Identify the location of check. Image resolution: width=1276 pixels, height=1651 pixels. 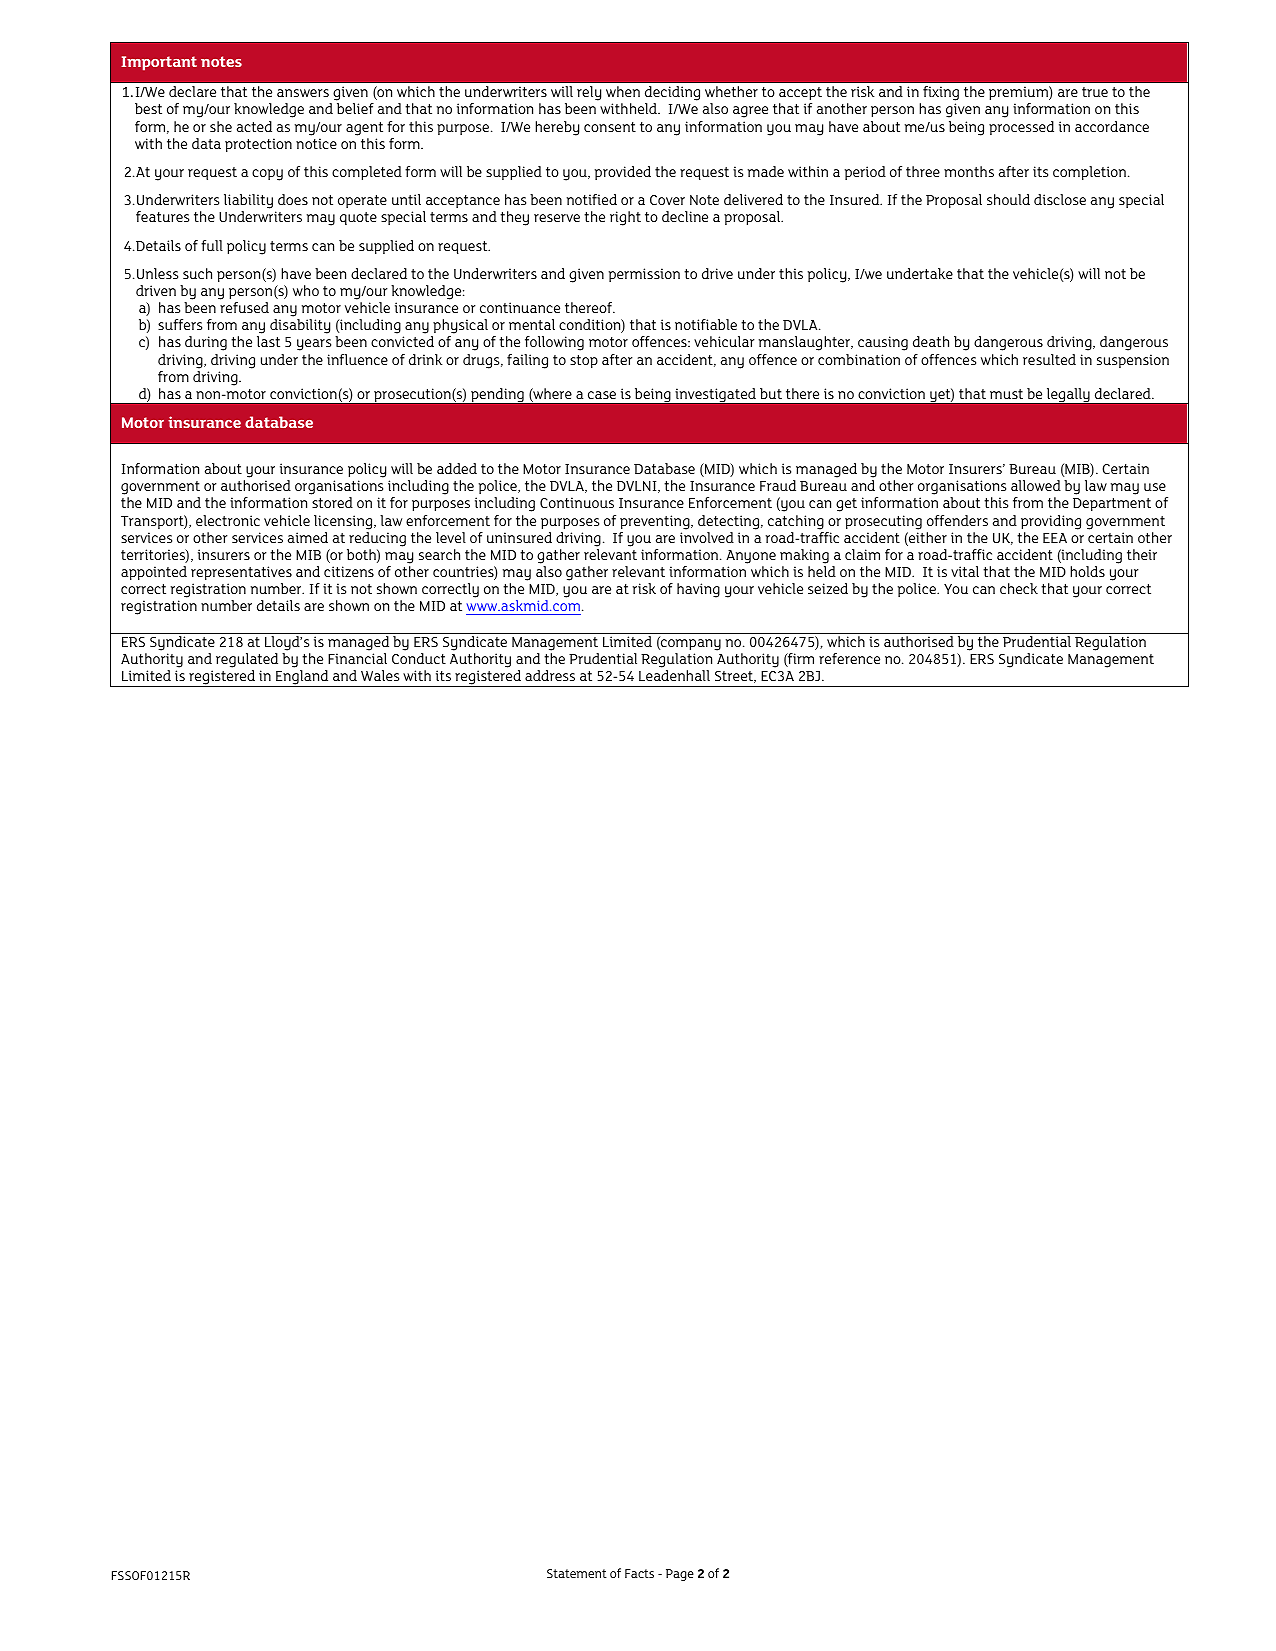
(1019, 588).
